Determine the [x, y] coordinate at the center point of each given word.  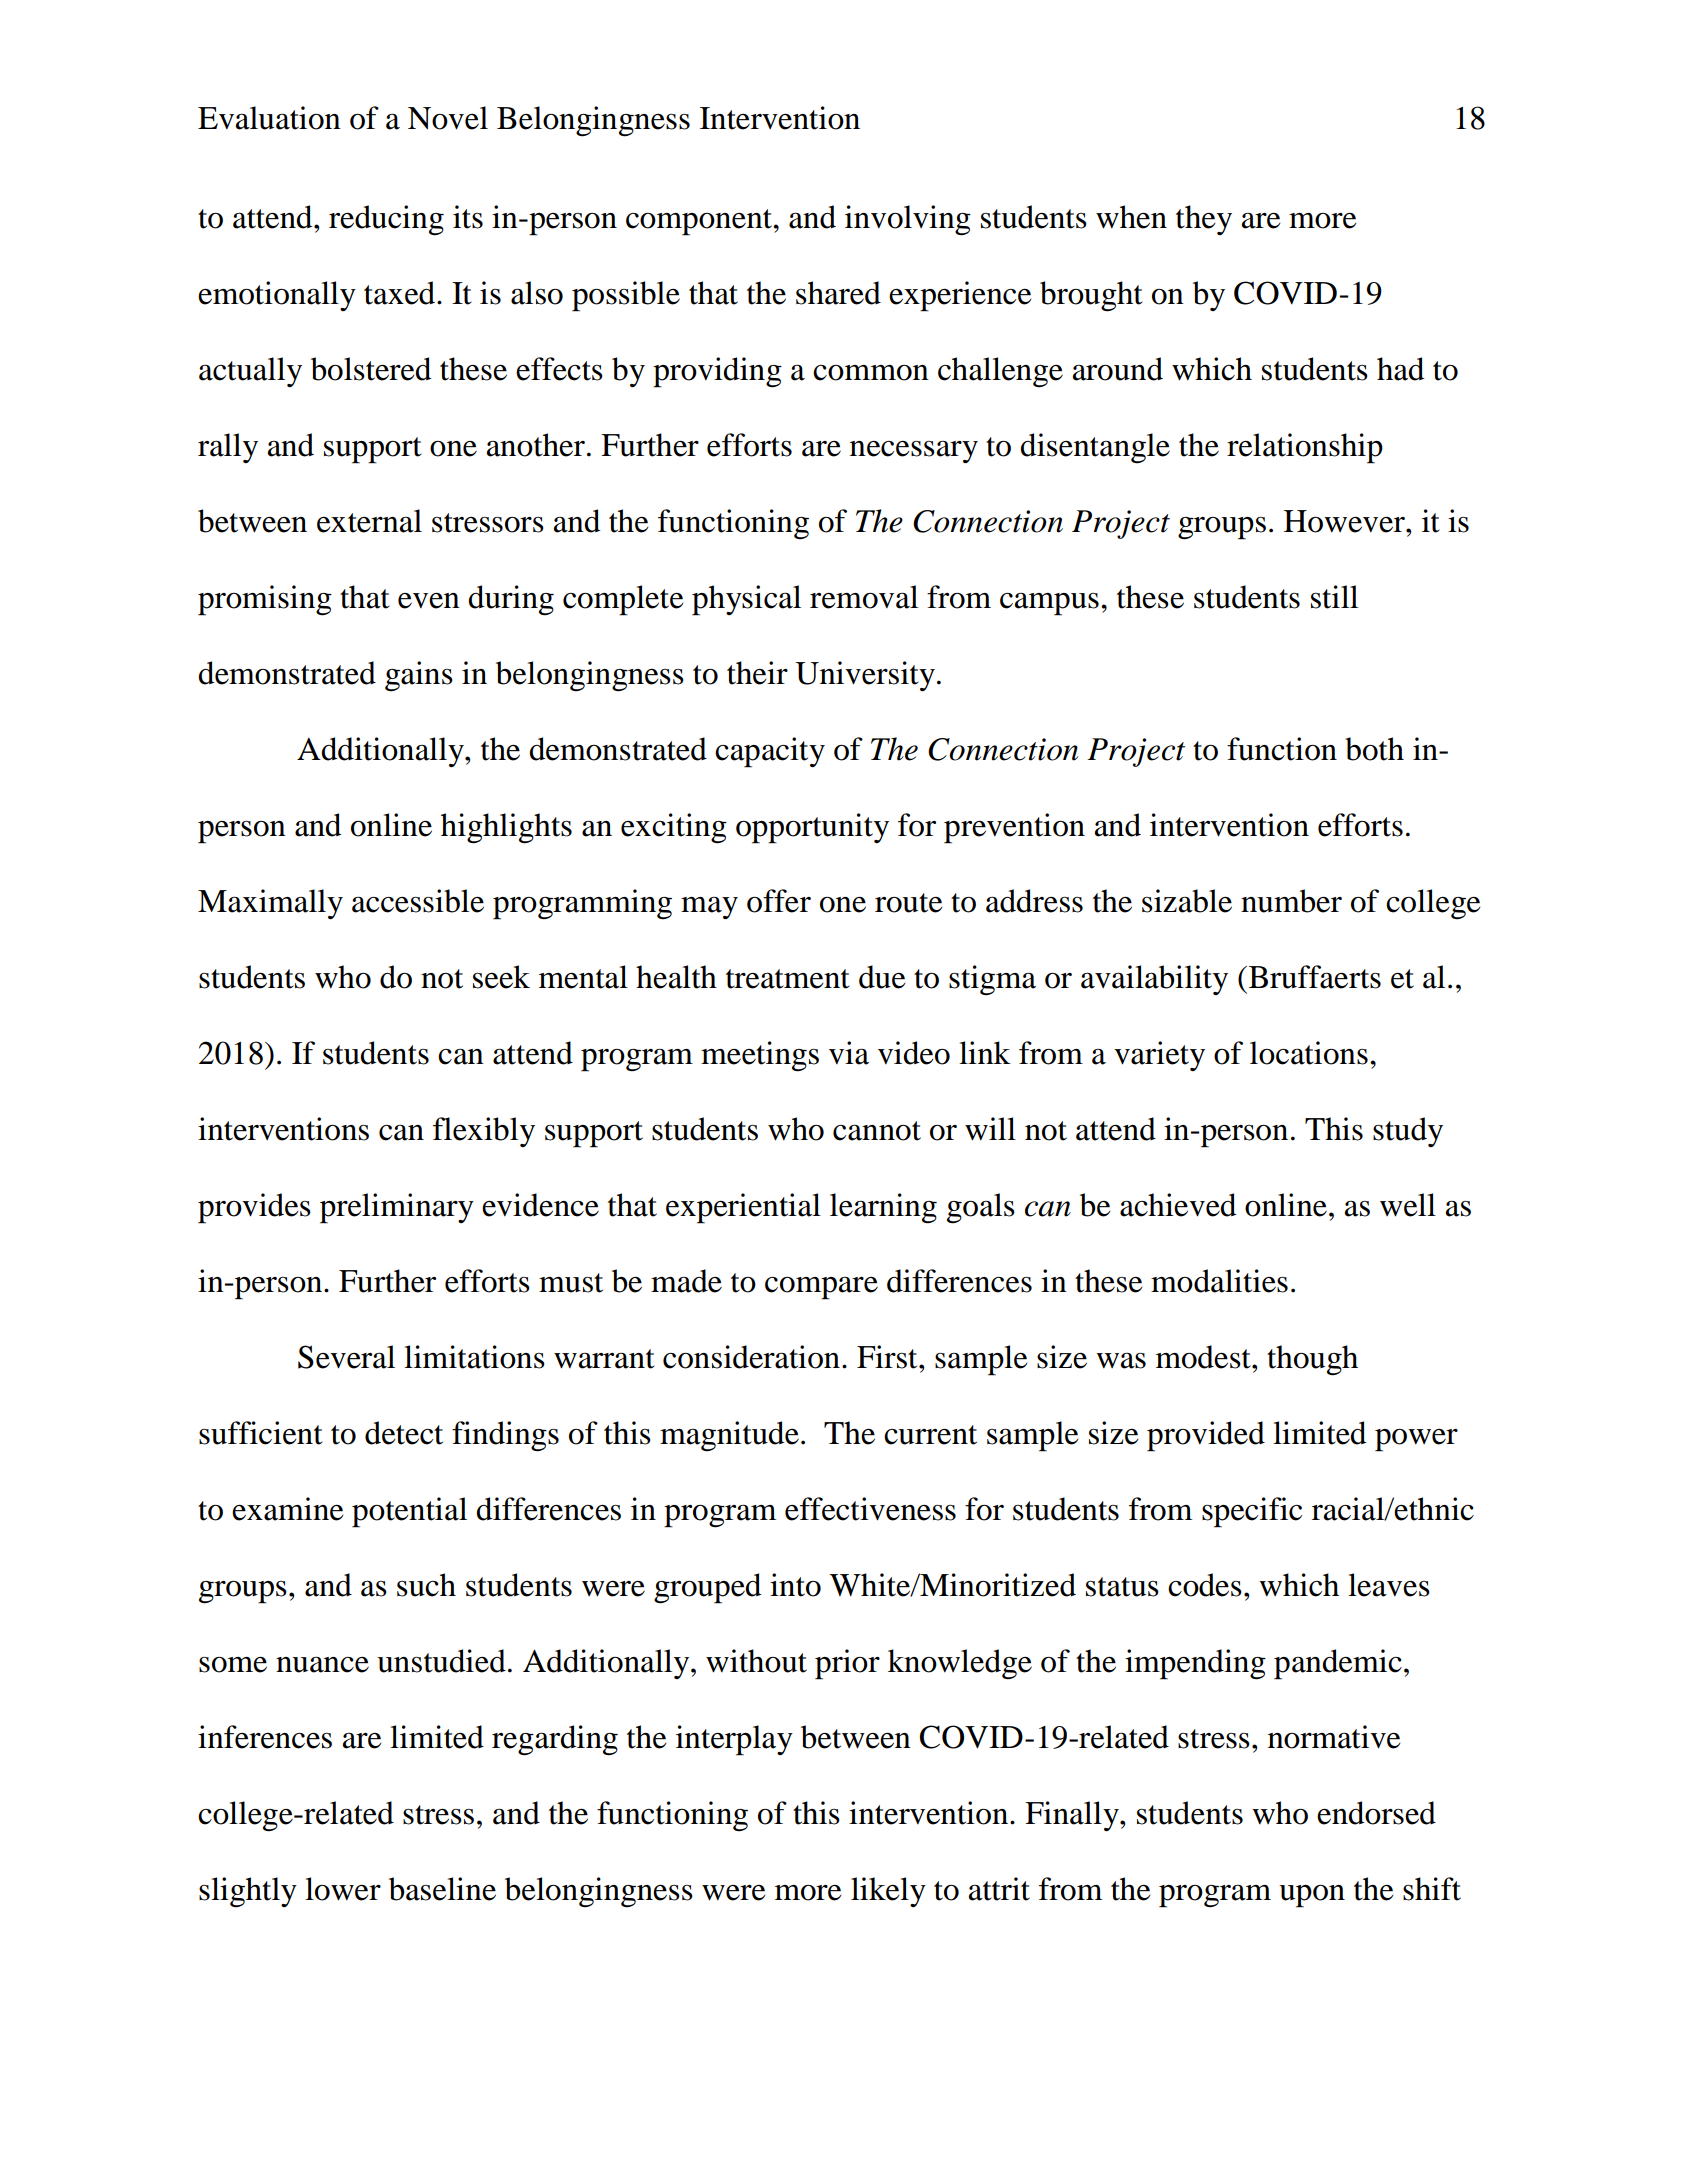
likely [888, 1892]
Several [346, 1357]
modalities [1219, 1281]
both [1374, 749]
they [1204, 220]
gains [419, 676]
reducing [386, 220]
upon [1312, 1896]
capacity [770, 752]
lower [343, 1889]
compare [821, 1288]
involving [908, 220]
